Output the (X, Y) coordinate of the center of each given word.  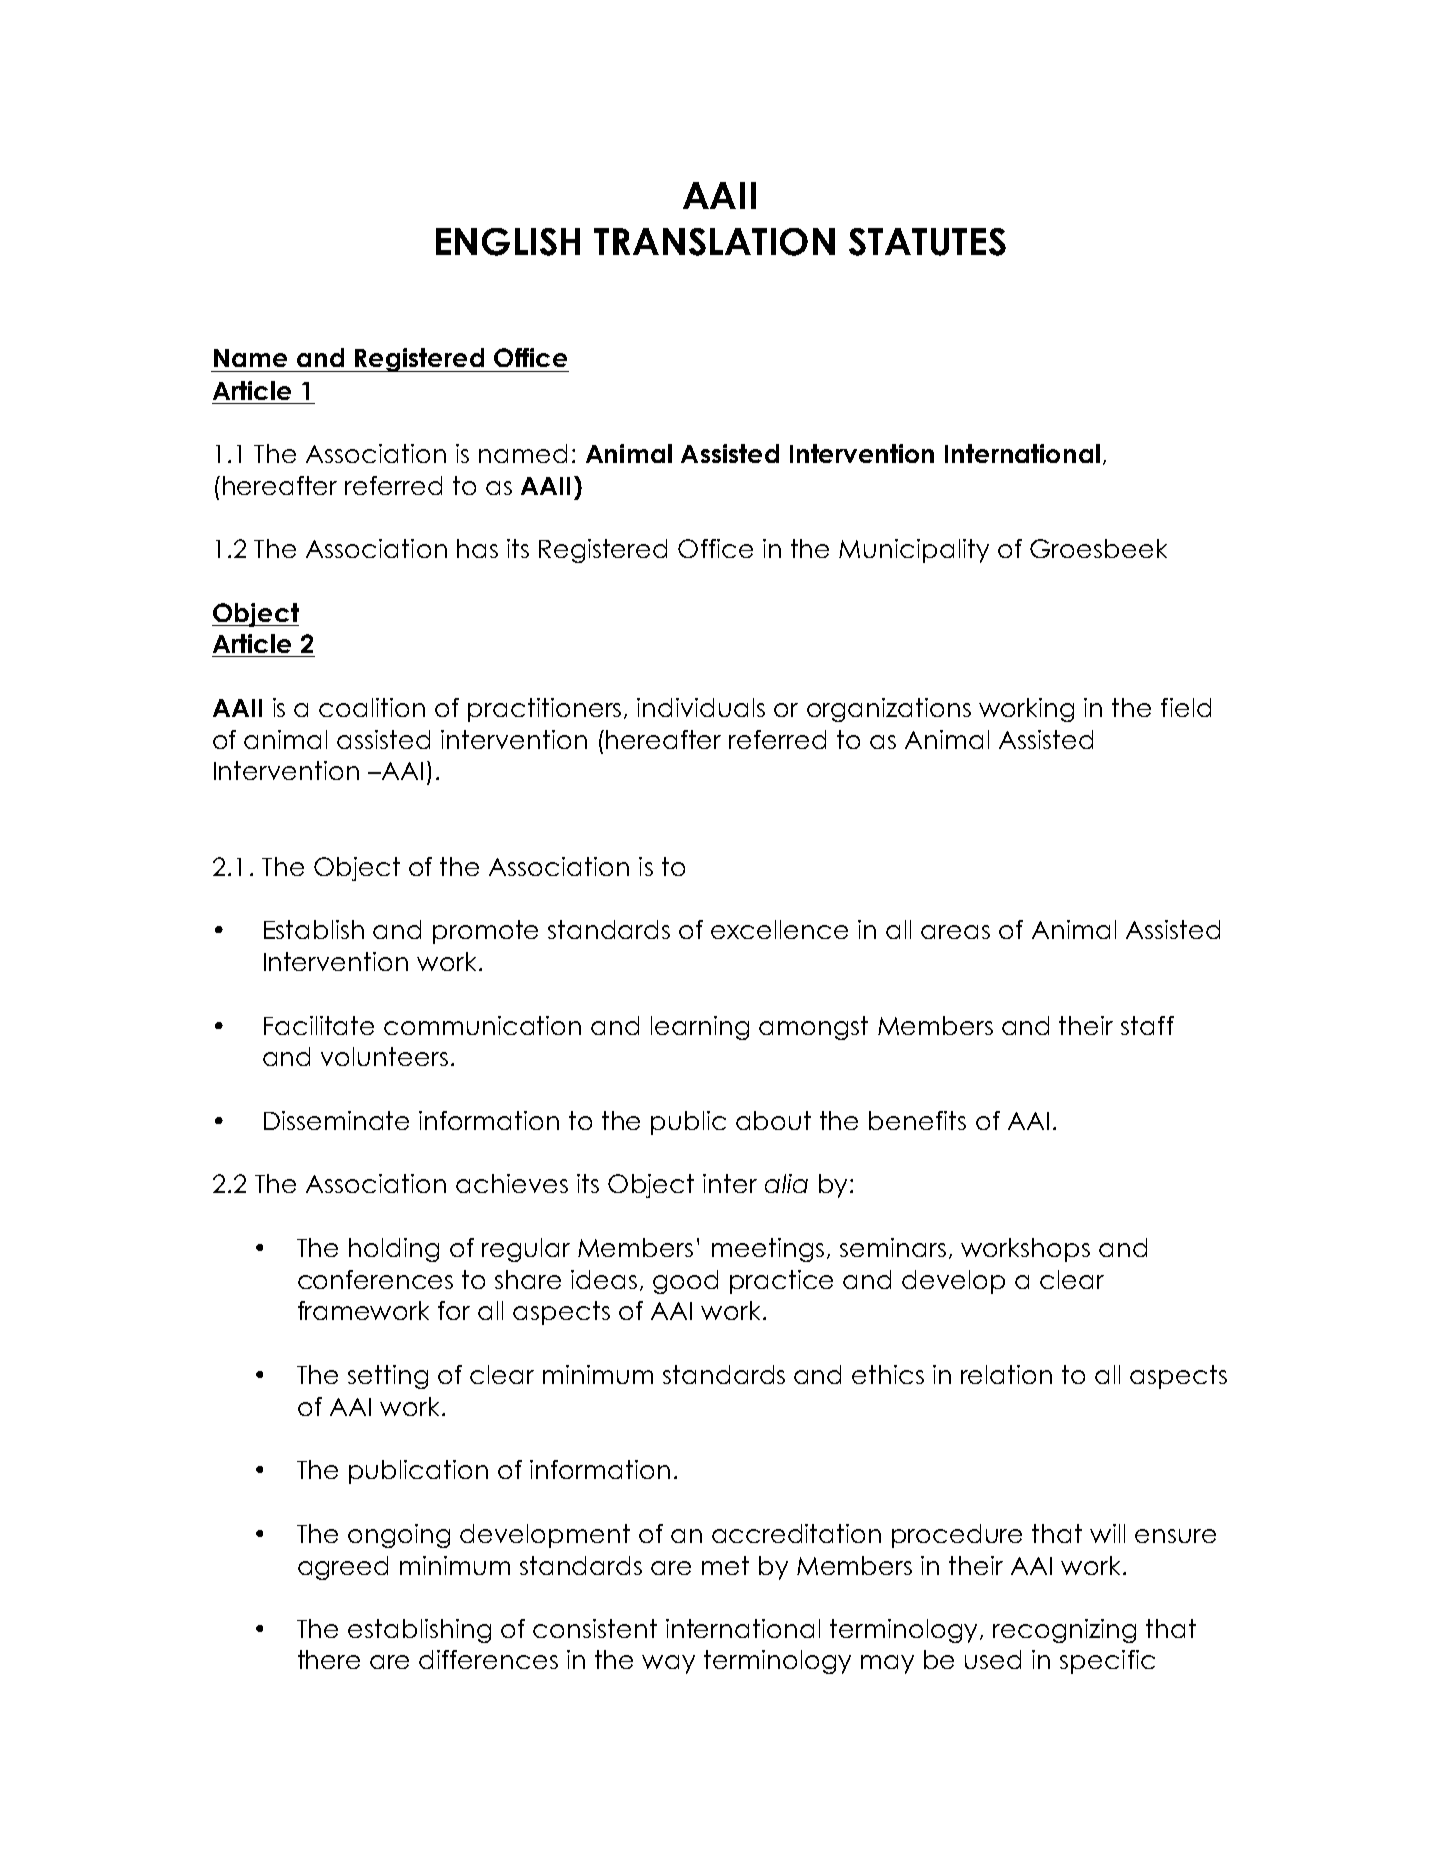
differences (488, 1659)
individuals (701, 707)
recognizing (1064, 1631)
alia (786, 1183)
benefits (917, 1120)
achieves (512, 1183)
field (1186, 707)
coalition (372, 707)
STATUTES (927, 242)
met (725, 1565)
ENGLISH (508, 242)
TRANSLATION (714, 242)
